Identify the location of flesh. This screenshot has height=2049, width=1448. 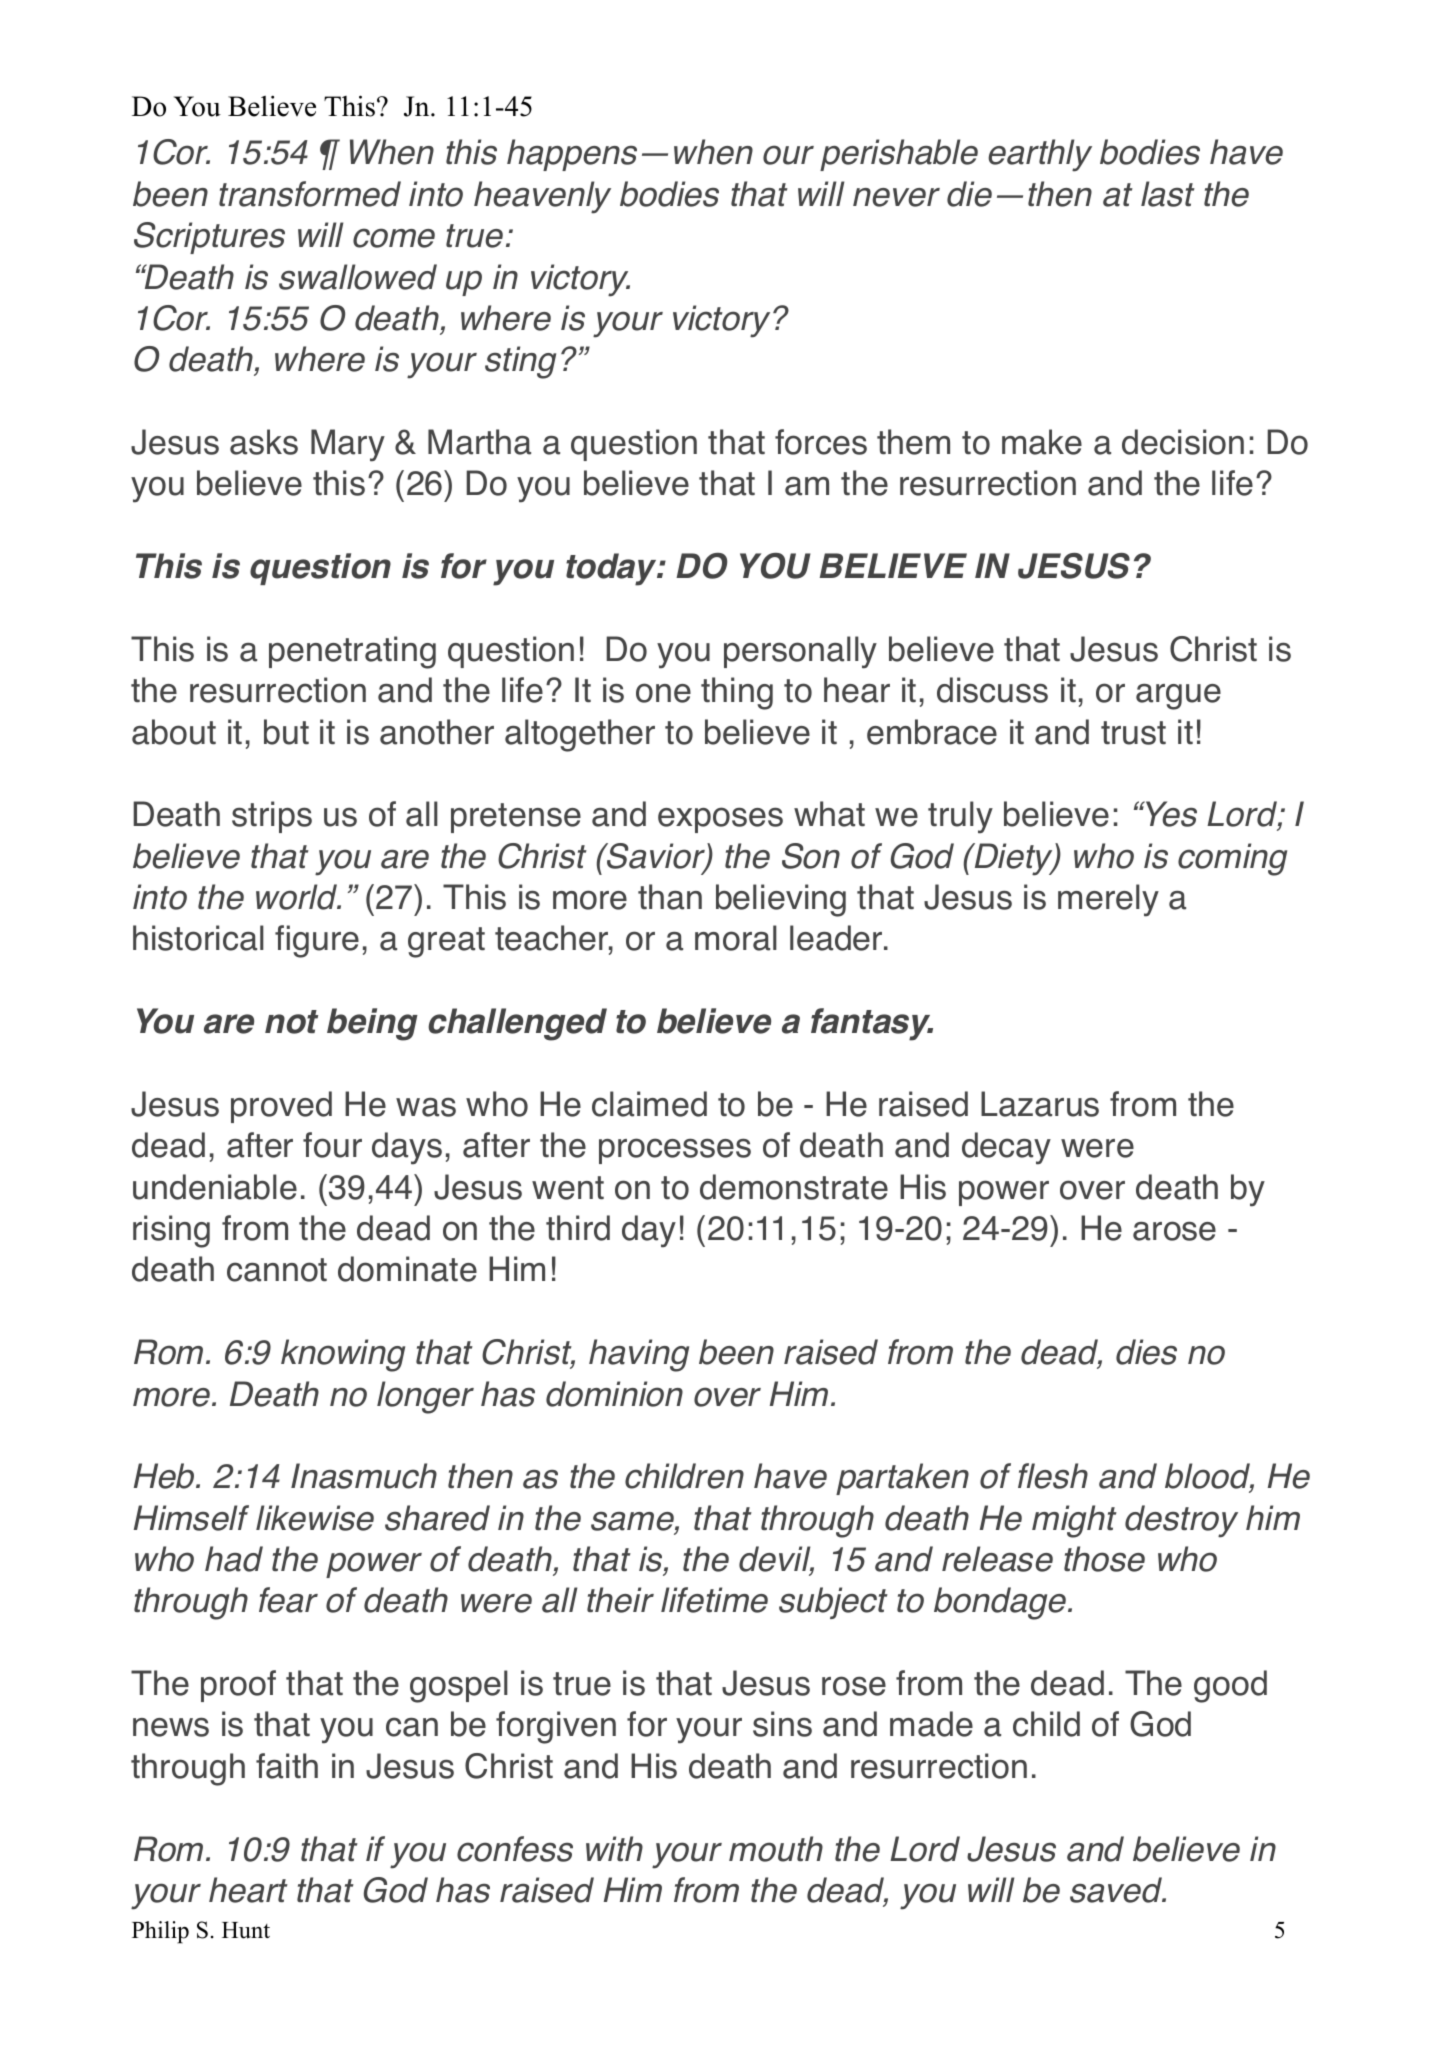
(1053, 1476).
